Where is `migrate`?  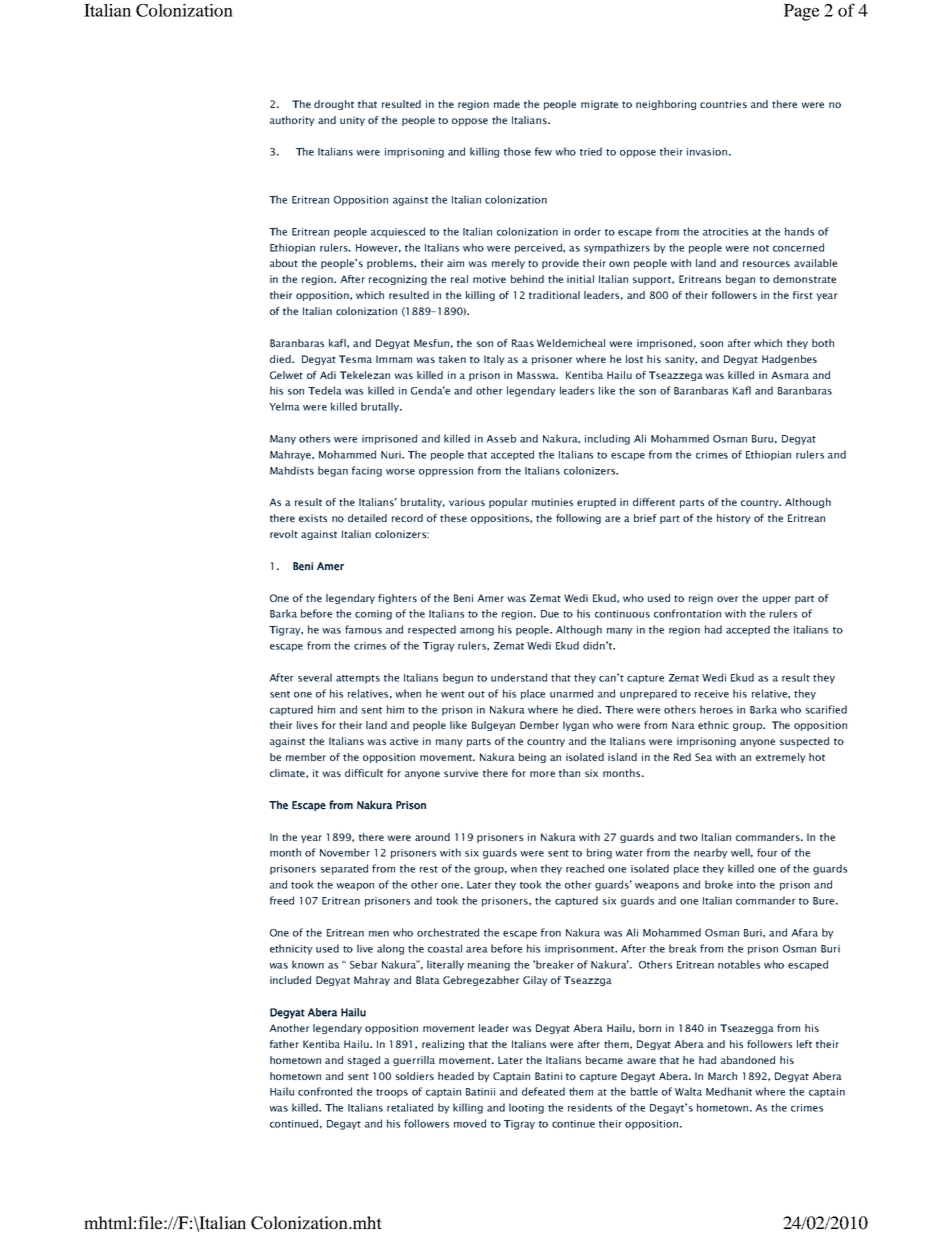 migrate is located at coordinates (599, 105).
